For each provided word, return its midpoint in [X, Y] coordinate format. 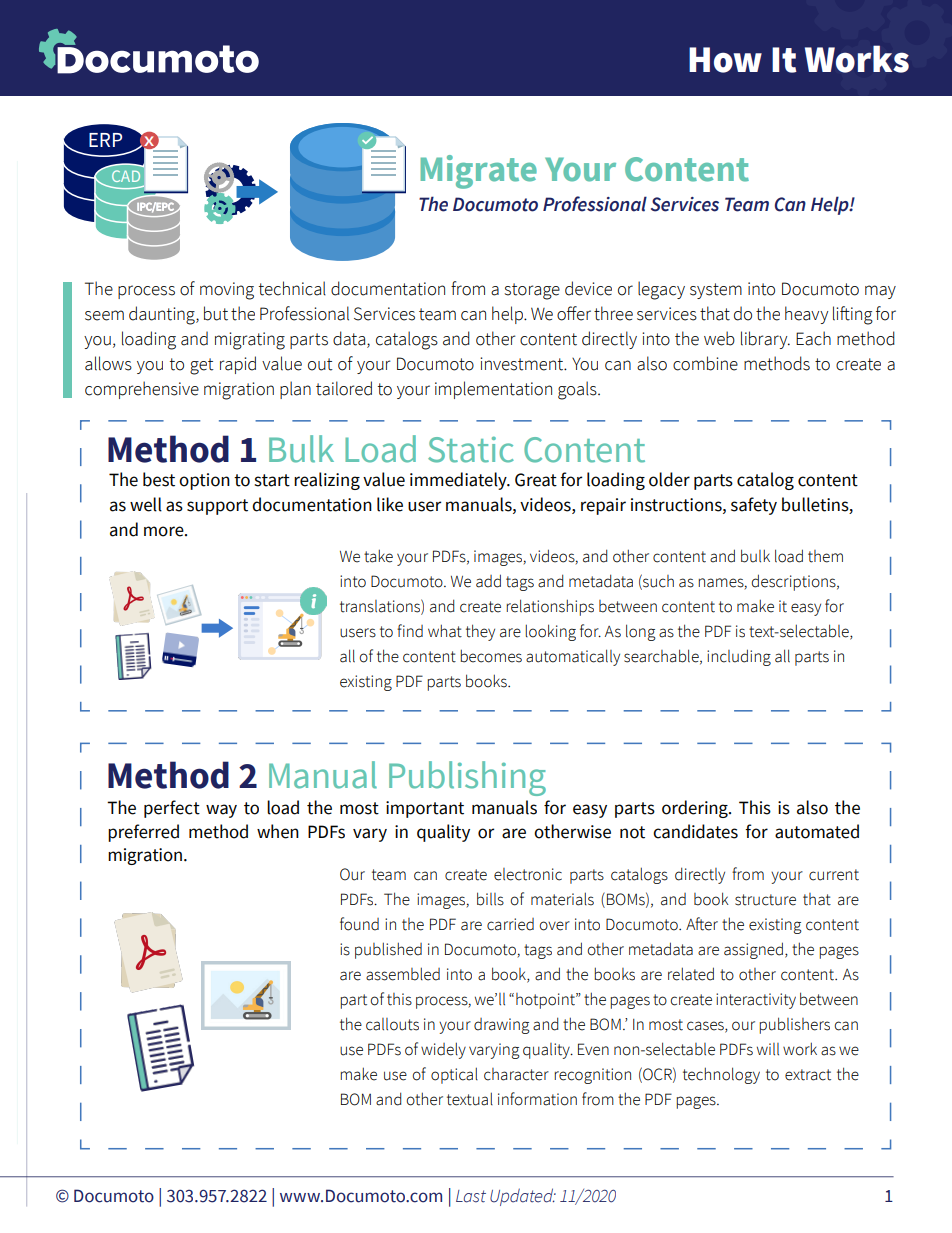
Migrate [478, 172]
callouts [392, 1024]
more [165, 531]
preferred [143, 833]
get [202, 366]
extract [808, 1075]
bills [490, 899]
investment [523, 364]
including [739, 657]
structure [765, 900]
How [725, 60]
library [765, 340]
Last [471, 1196]
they [480, 632]
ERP [105, 140]
